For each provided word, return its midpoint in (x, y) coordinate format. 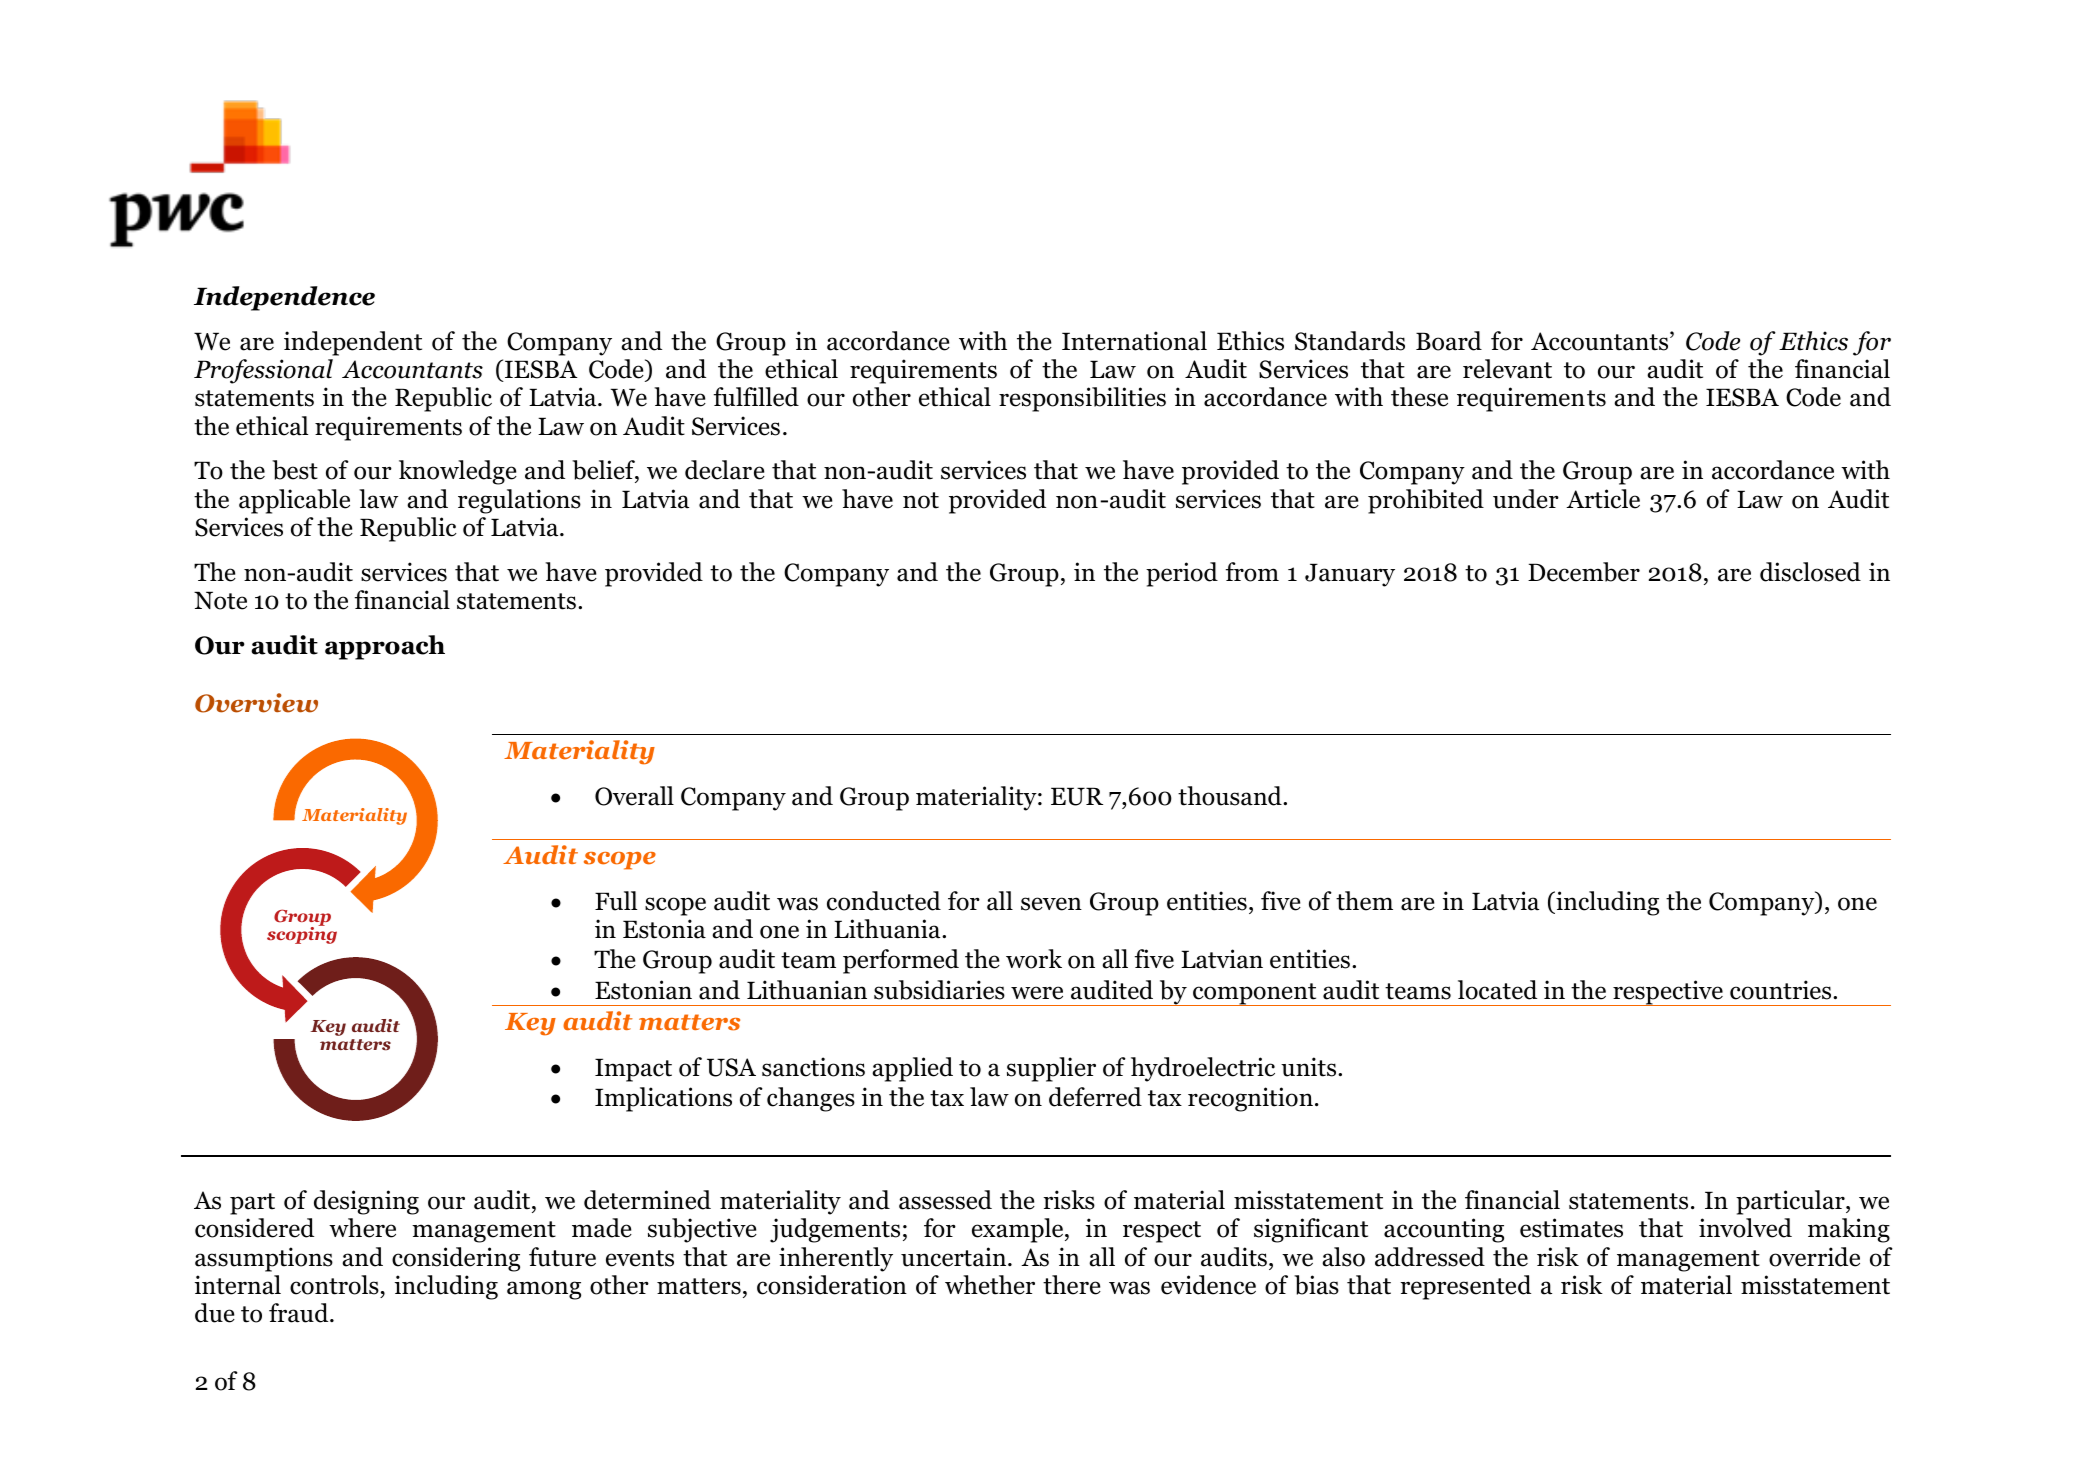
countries (1782, 990)
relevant (1507, 369)
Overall (634, 796)
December (1584, 572)
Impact (633, 1070)
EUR (1077, 796)
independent (353, 343)
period (1182, 574)
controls (334, 1285)
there (1072, 1285)
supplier (1051, 1069)
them (1364, 901)
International (1134, 341)
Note (220, 600)
